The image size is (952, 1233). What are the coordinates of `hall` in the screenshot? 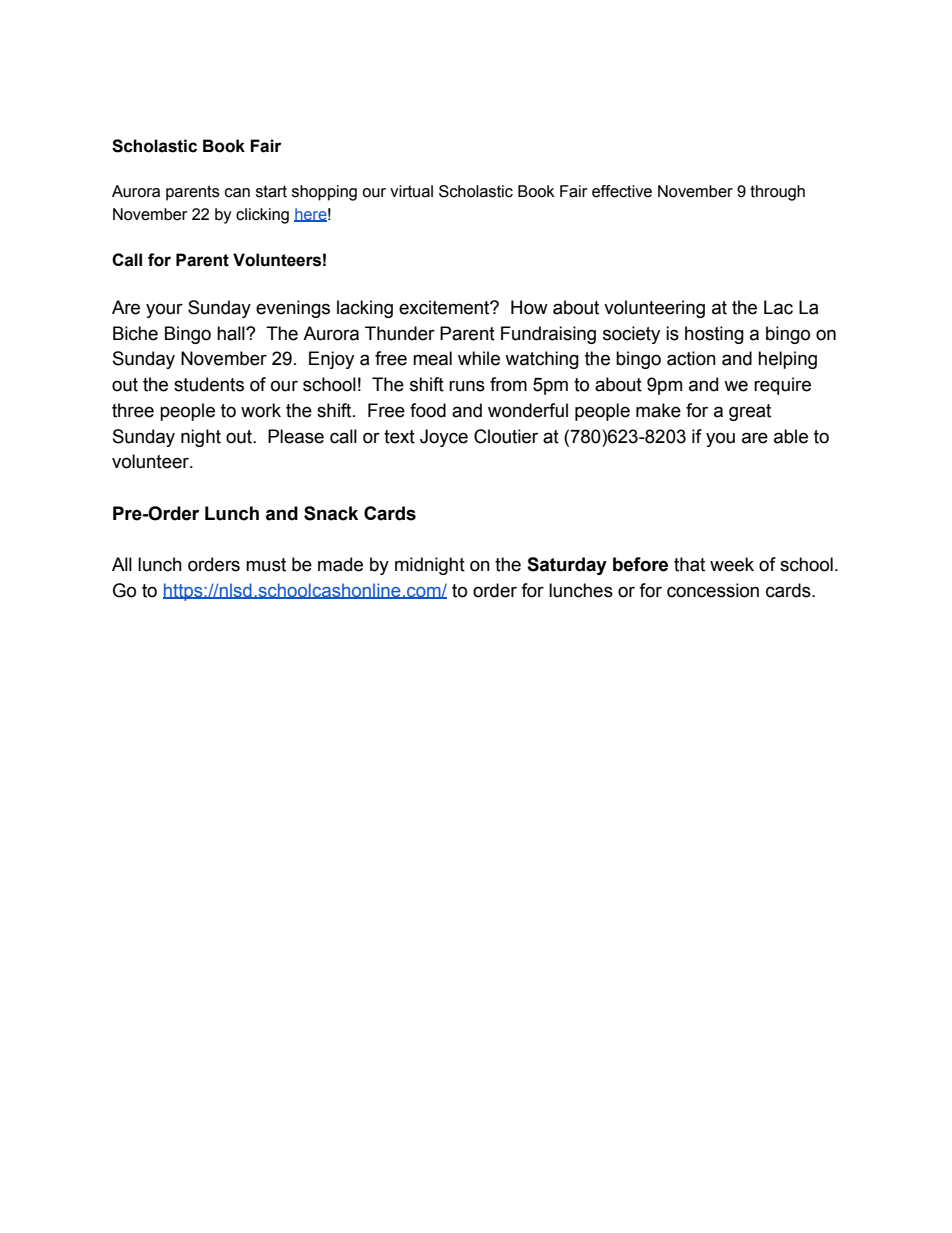 It's located at (232, 333).
